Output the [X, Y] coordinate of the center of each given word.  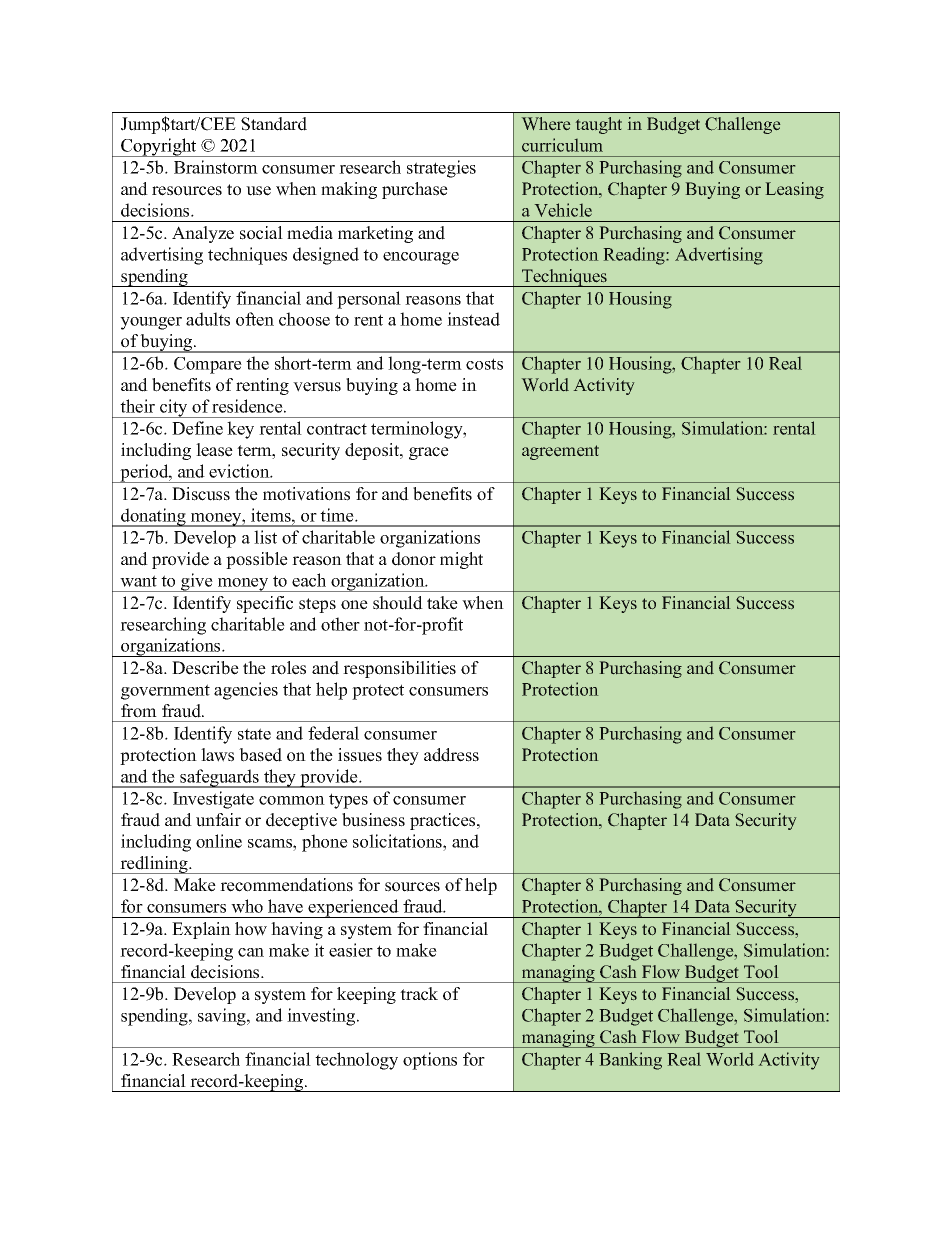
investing [322, 1017]
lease [214, 450]
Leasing [795, 190]
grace [429, 453]
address [451, 755]
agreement [560, 452]
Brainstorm [216, 167]
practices [444, 821]
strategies [441, 169]
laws [217, 755]
